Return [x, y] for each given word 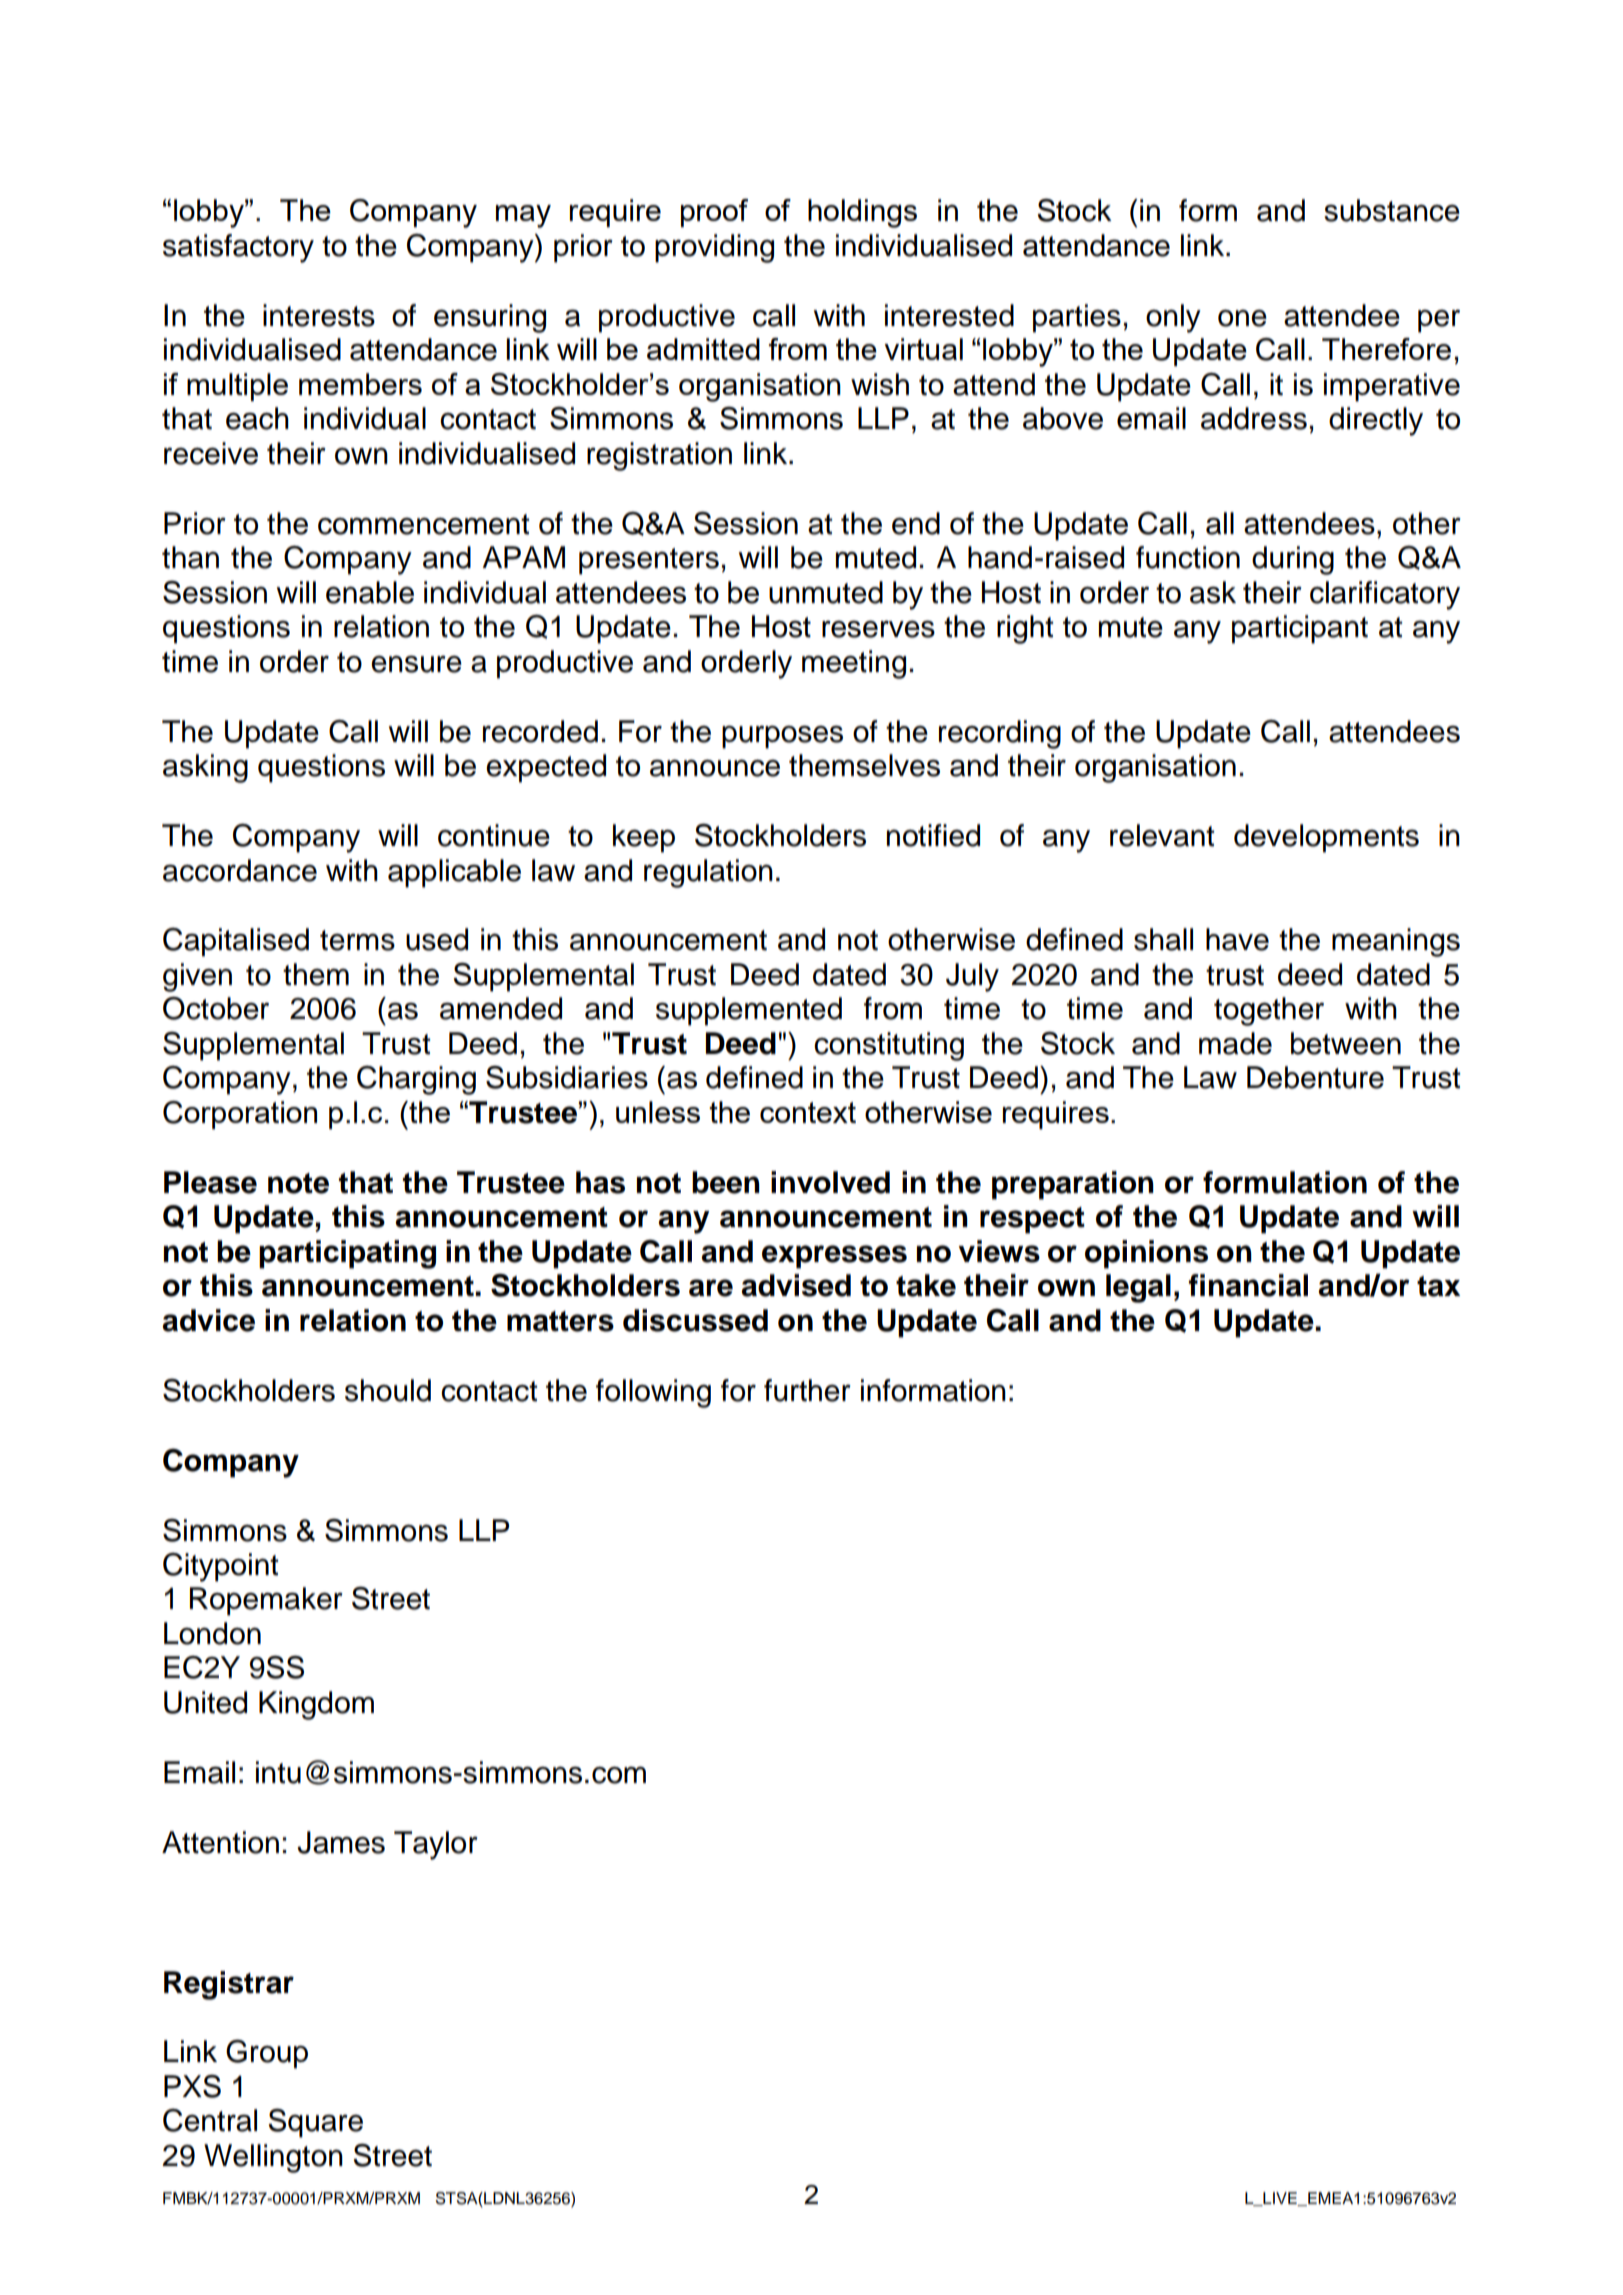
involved [830, 1182]
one [1242, 318]
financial [1248, 1285]
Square [315, 2123]
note [298, 1183]
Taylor [436, 1845]
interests [319, 315]
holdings [862, 213]
